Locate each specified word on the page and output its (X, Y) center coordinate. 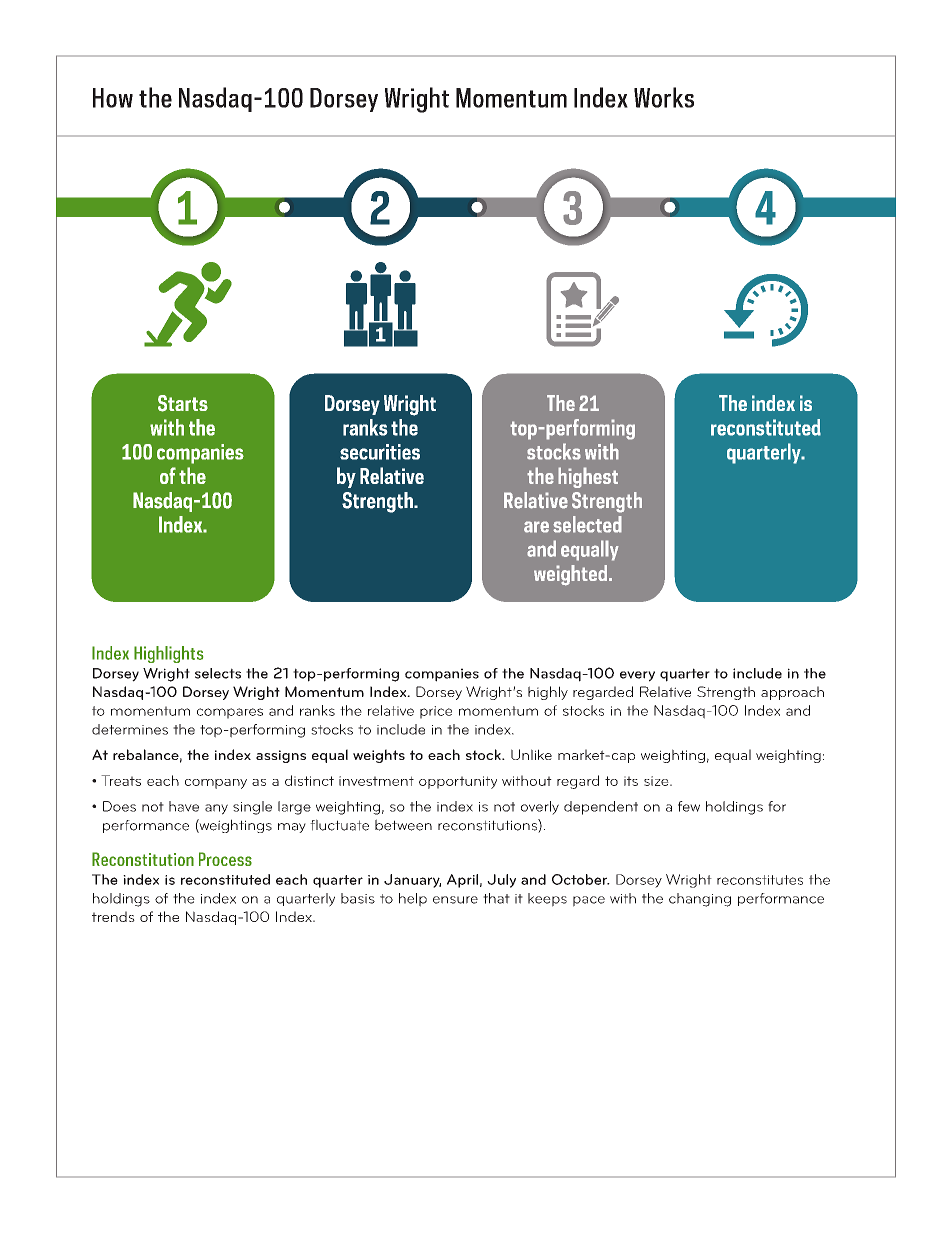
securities (380, 452)
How (113, 98)
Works (664, 97)
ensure (455, 900)
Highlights (168, 654)
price (436, 712)
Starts (183, 403)
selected (587, 524)
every (637, 676)
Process (225, 859)
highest (588, 477)
